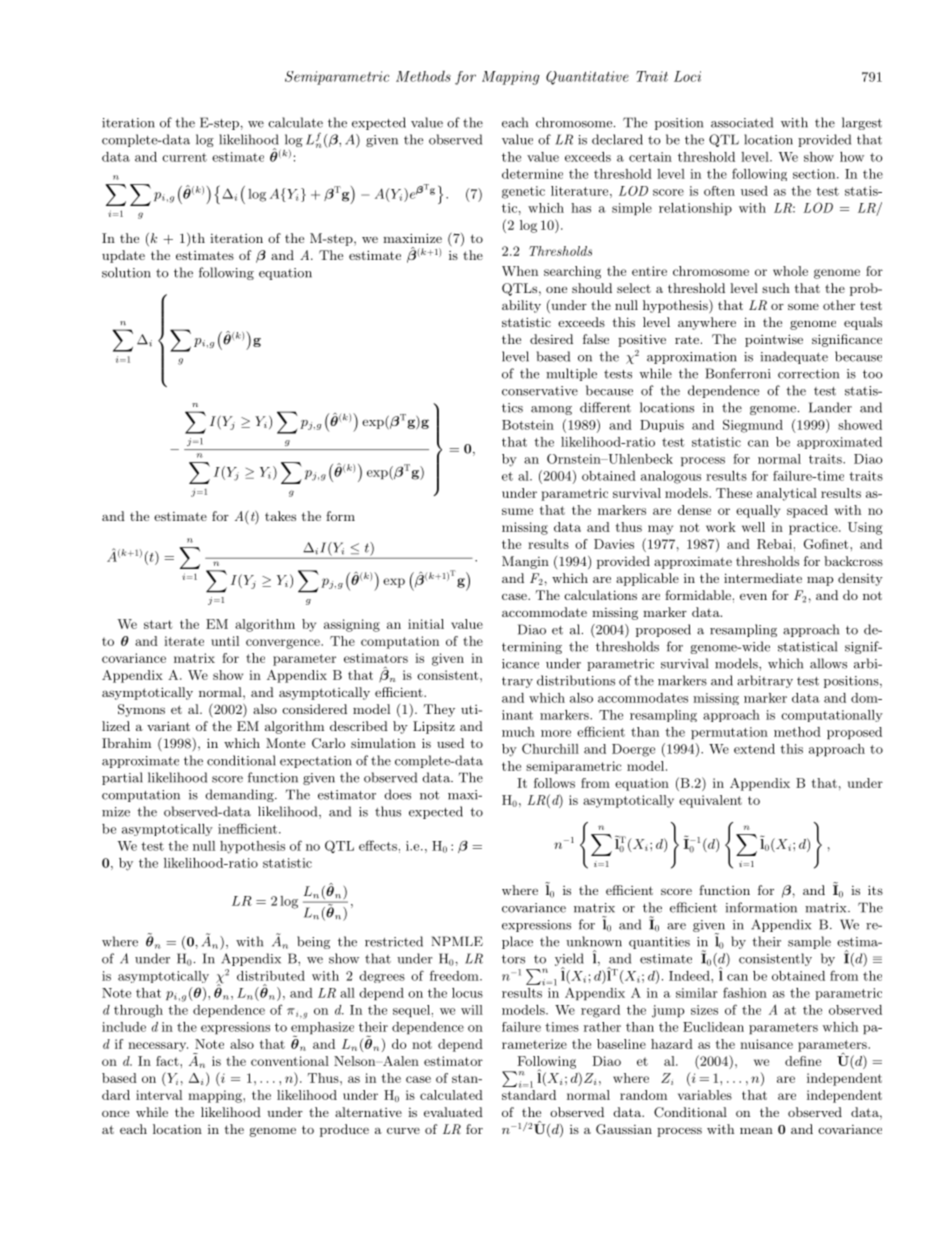  What do you see at coordinates (729, 733) in the screenshot?
I see `permutation` at bounding box center [729, 733].
